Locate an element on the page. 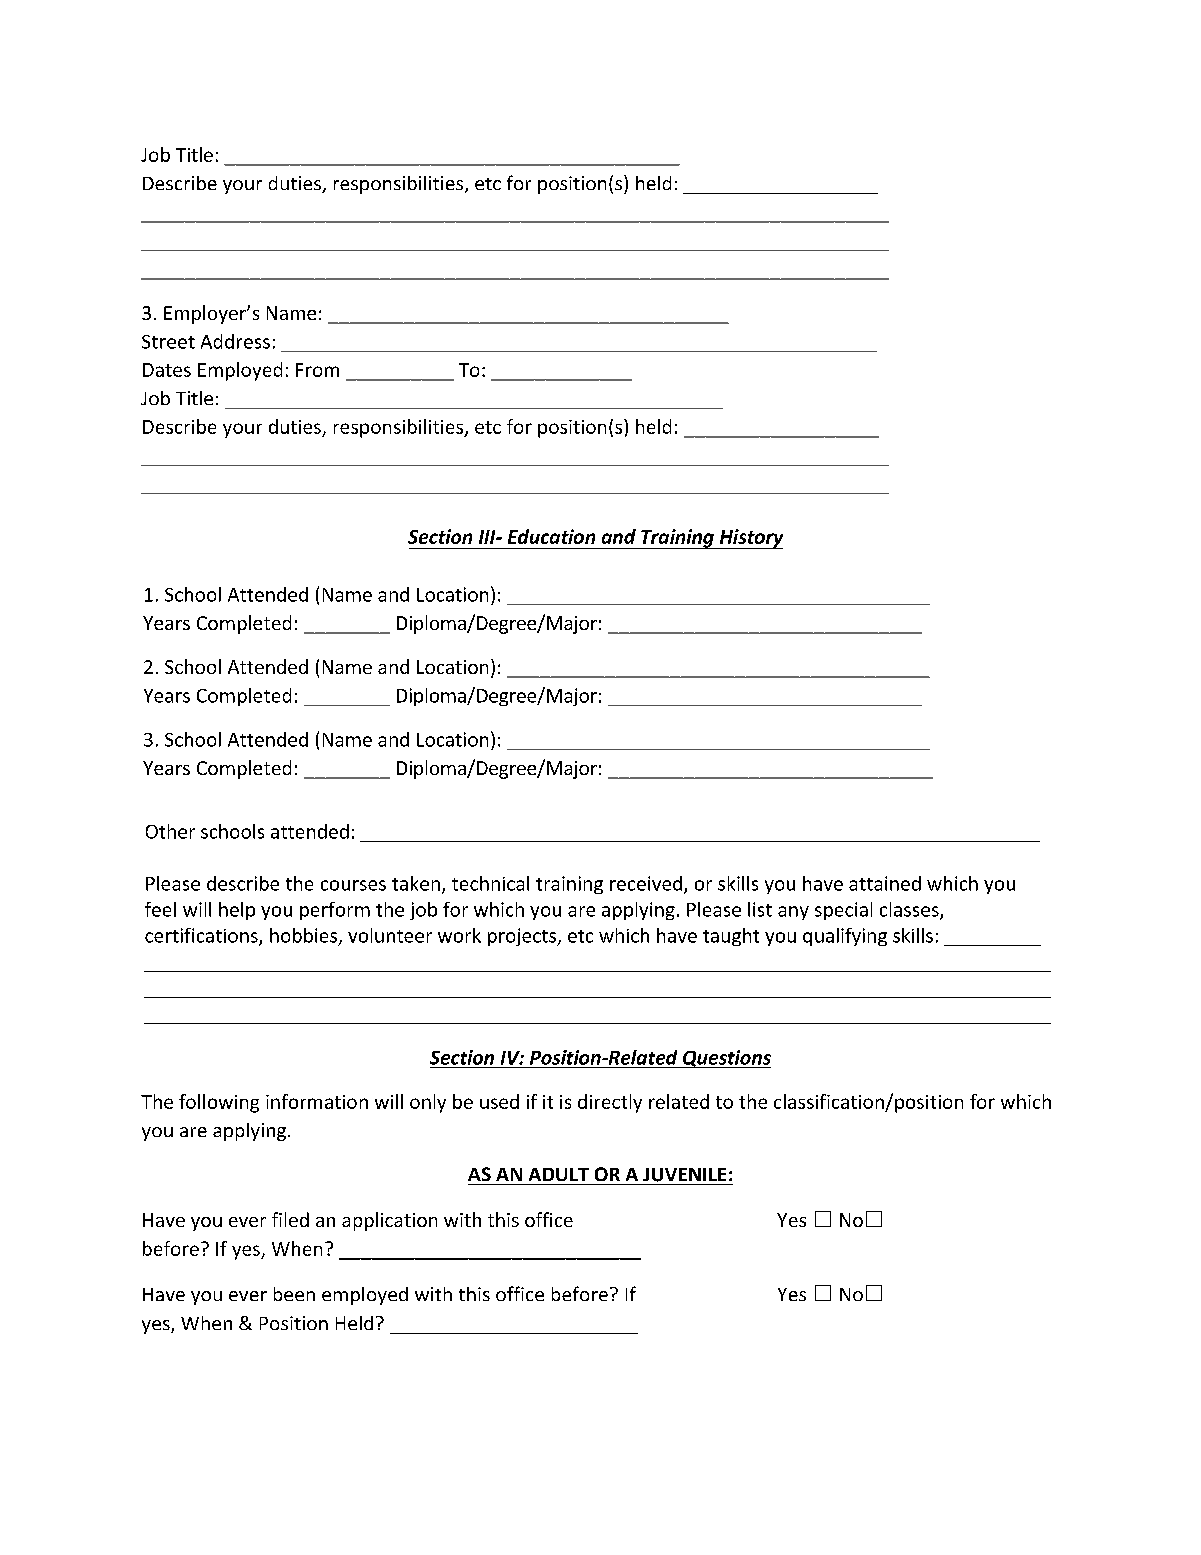 The width and height of the document is (1201, 1555). Other is located at coordinates (170, 831).
